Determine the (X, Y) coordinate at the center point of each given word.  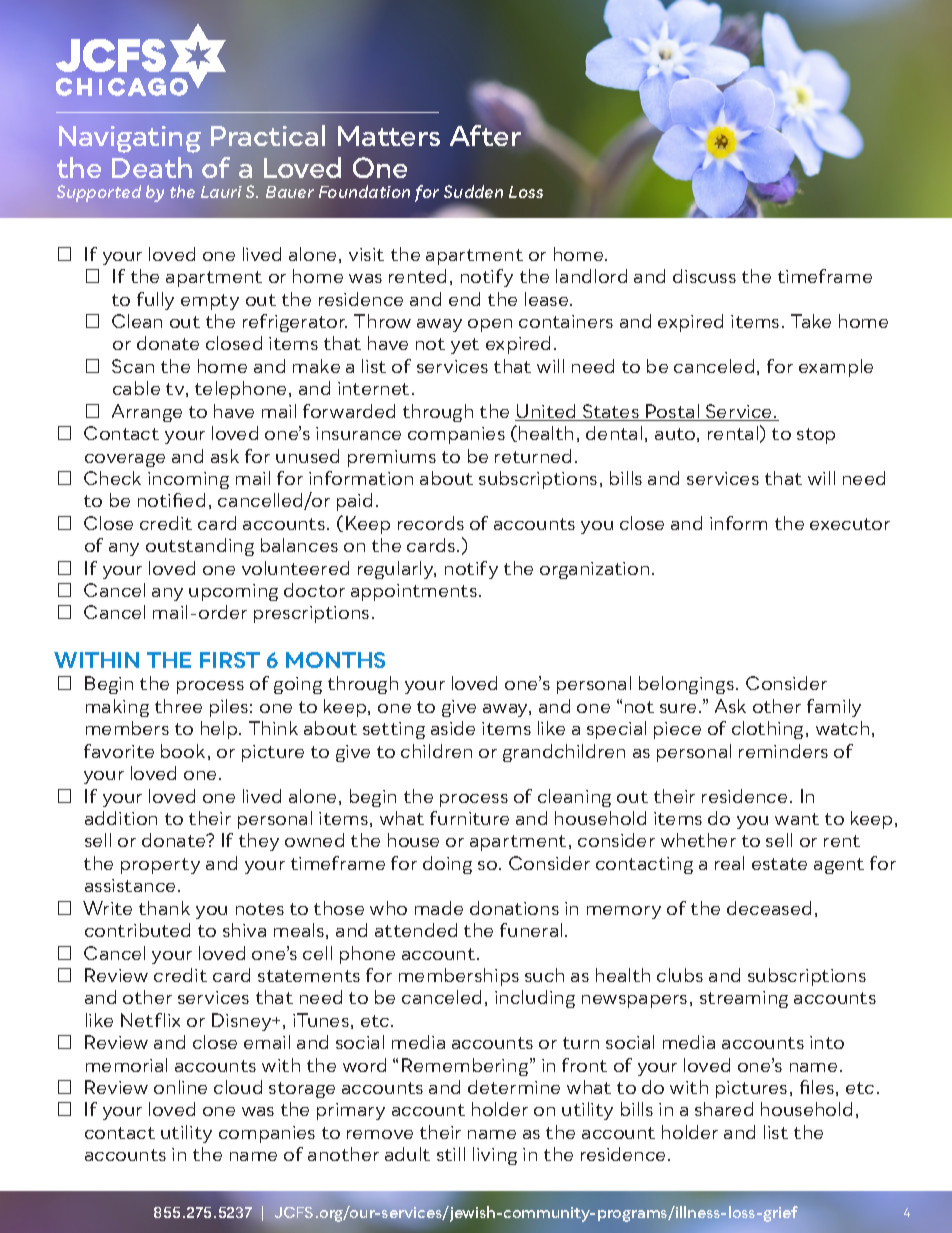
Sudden (473, 191)
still (451, 1154)
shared (724, 1109)
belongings (686, 685)
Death (152, 167)
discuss (704, 276)
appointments (414, 592)
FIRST (230, 660)
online (180, 1087)
